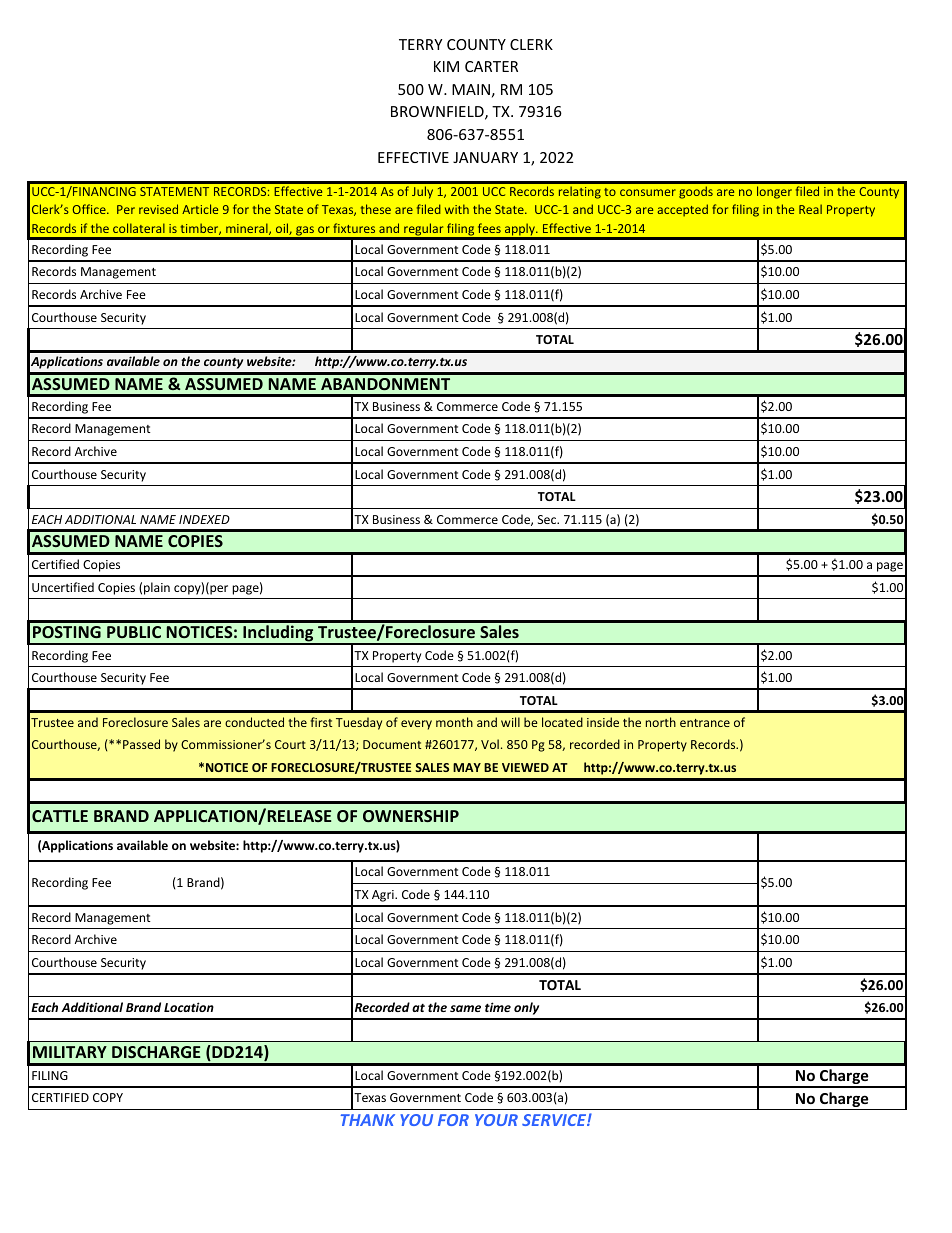  What do you see at coordinates (139, 228) in the page?
I see `collateral` at bounding box center [139, 228].
